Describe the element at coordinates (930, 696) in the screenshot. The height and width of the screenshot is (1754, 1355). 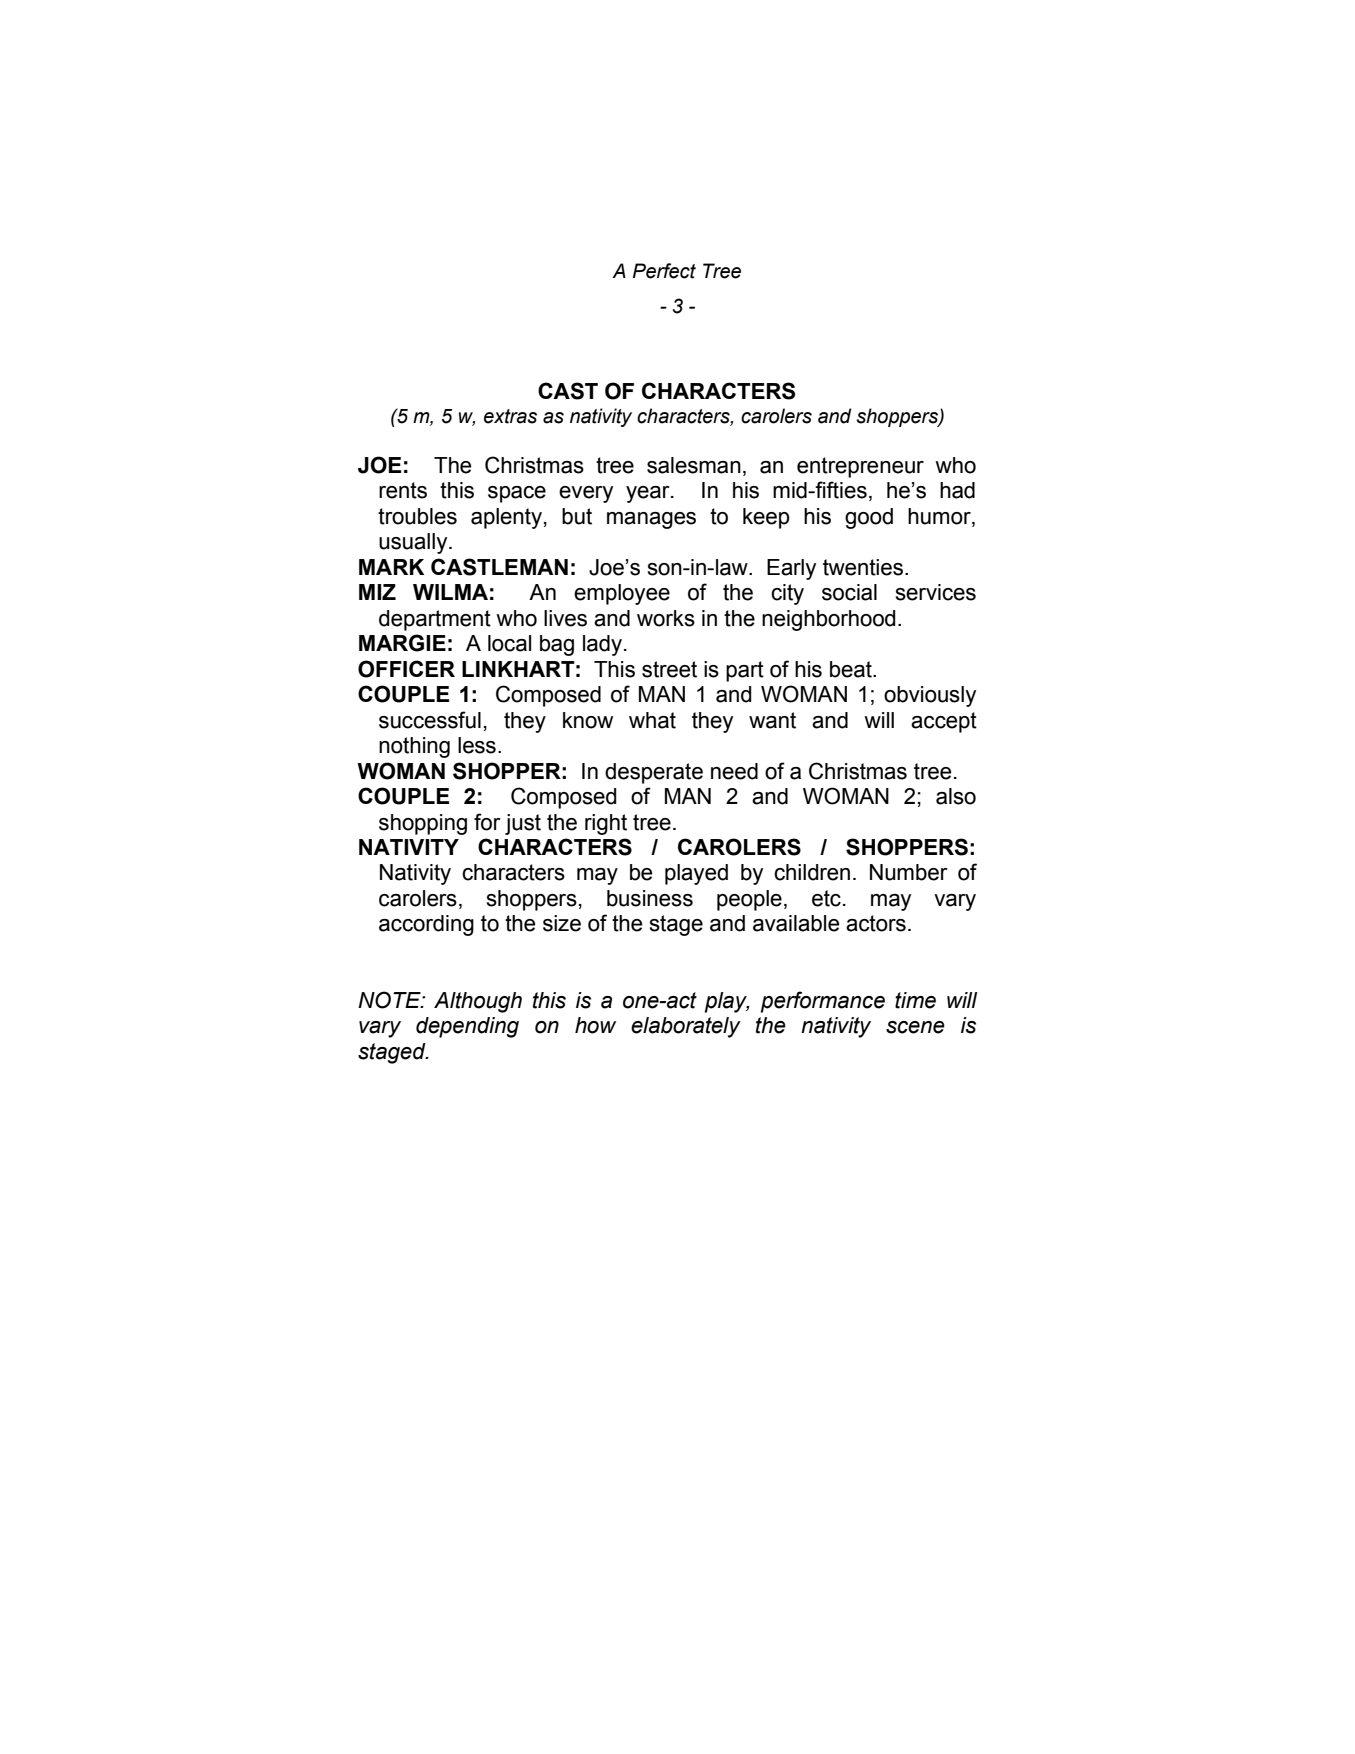
I see `obviously` at that location.
